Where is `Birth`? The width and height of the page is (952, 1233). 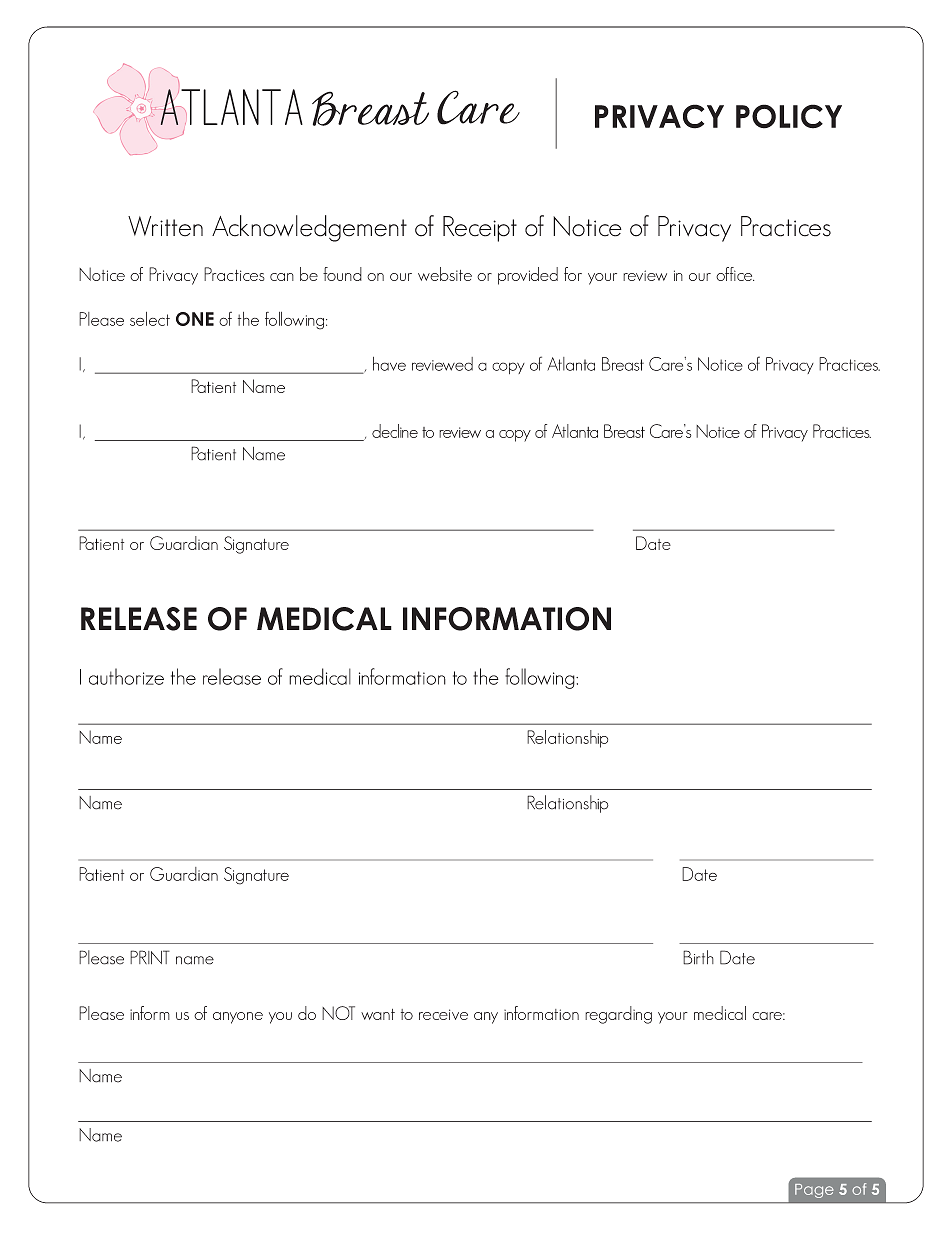 Birth is located at coordinates (698, 957).
